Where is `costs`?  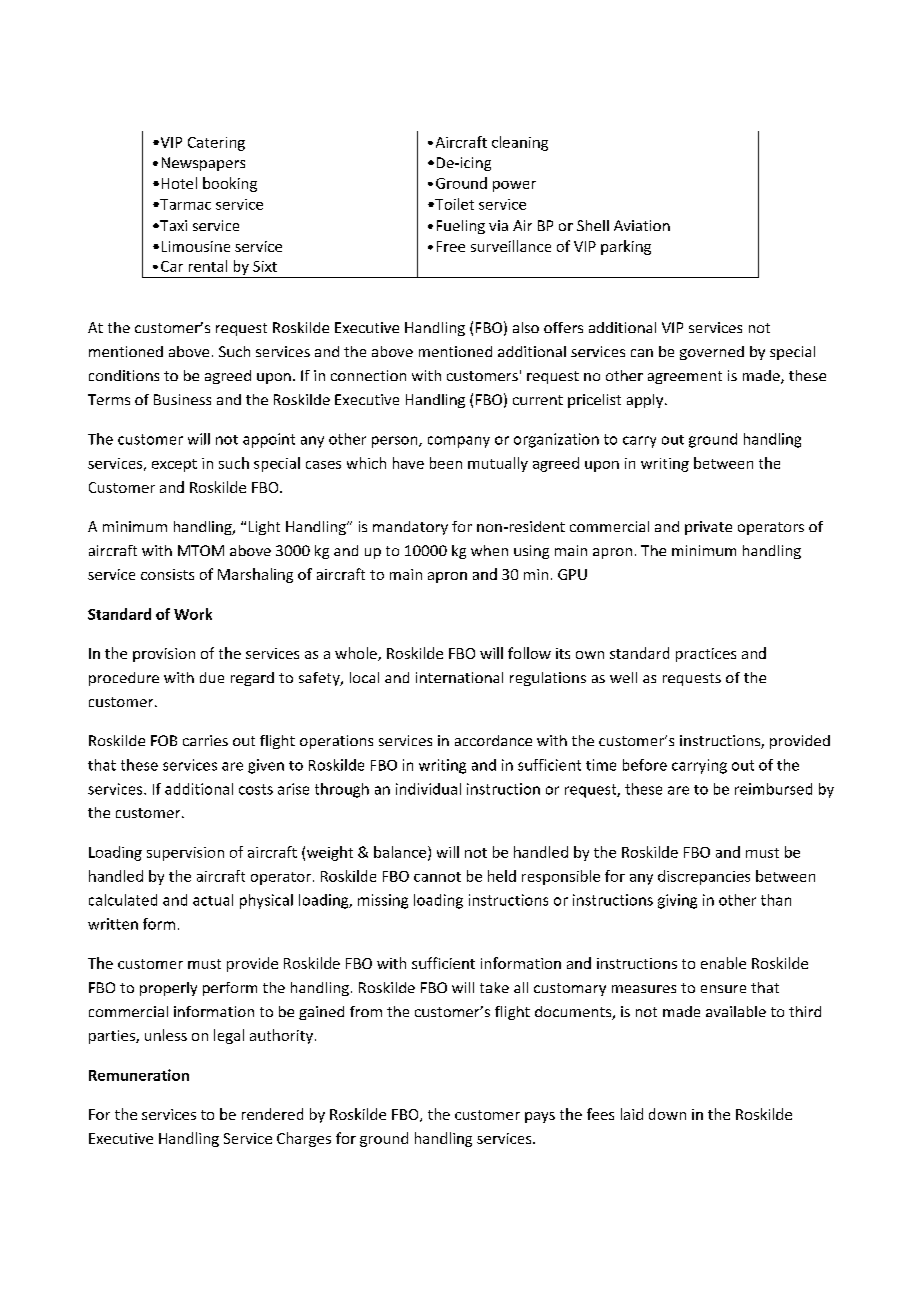
costs is located at coordinates (256, 789).
